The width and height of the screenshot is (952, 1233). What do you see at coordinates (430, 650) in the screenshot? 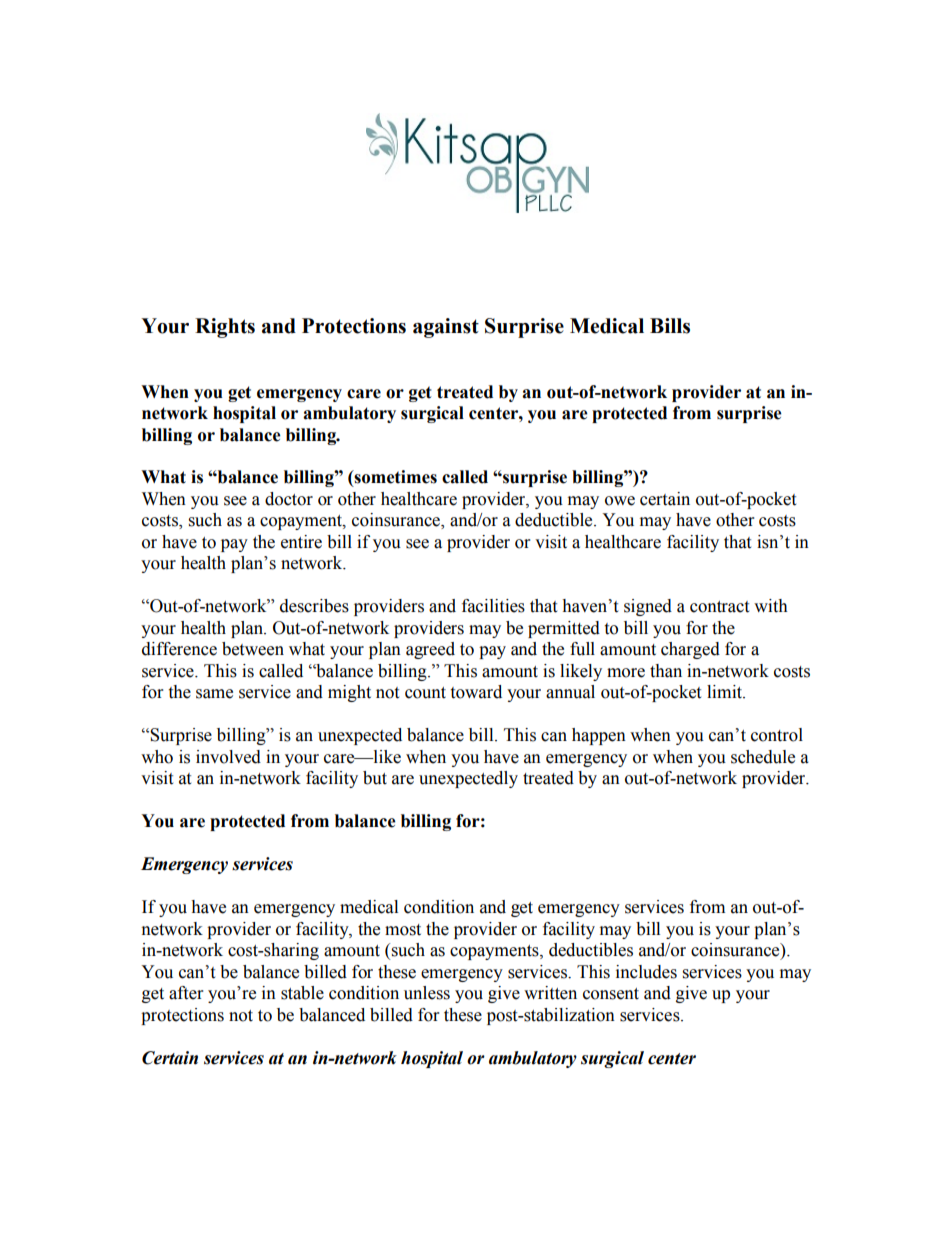
I see `agreed` at bounding box center [430, 650].
